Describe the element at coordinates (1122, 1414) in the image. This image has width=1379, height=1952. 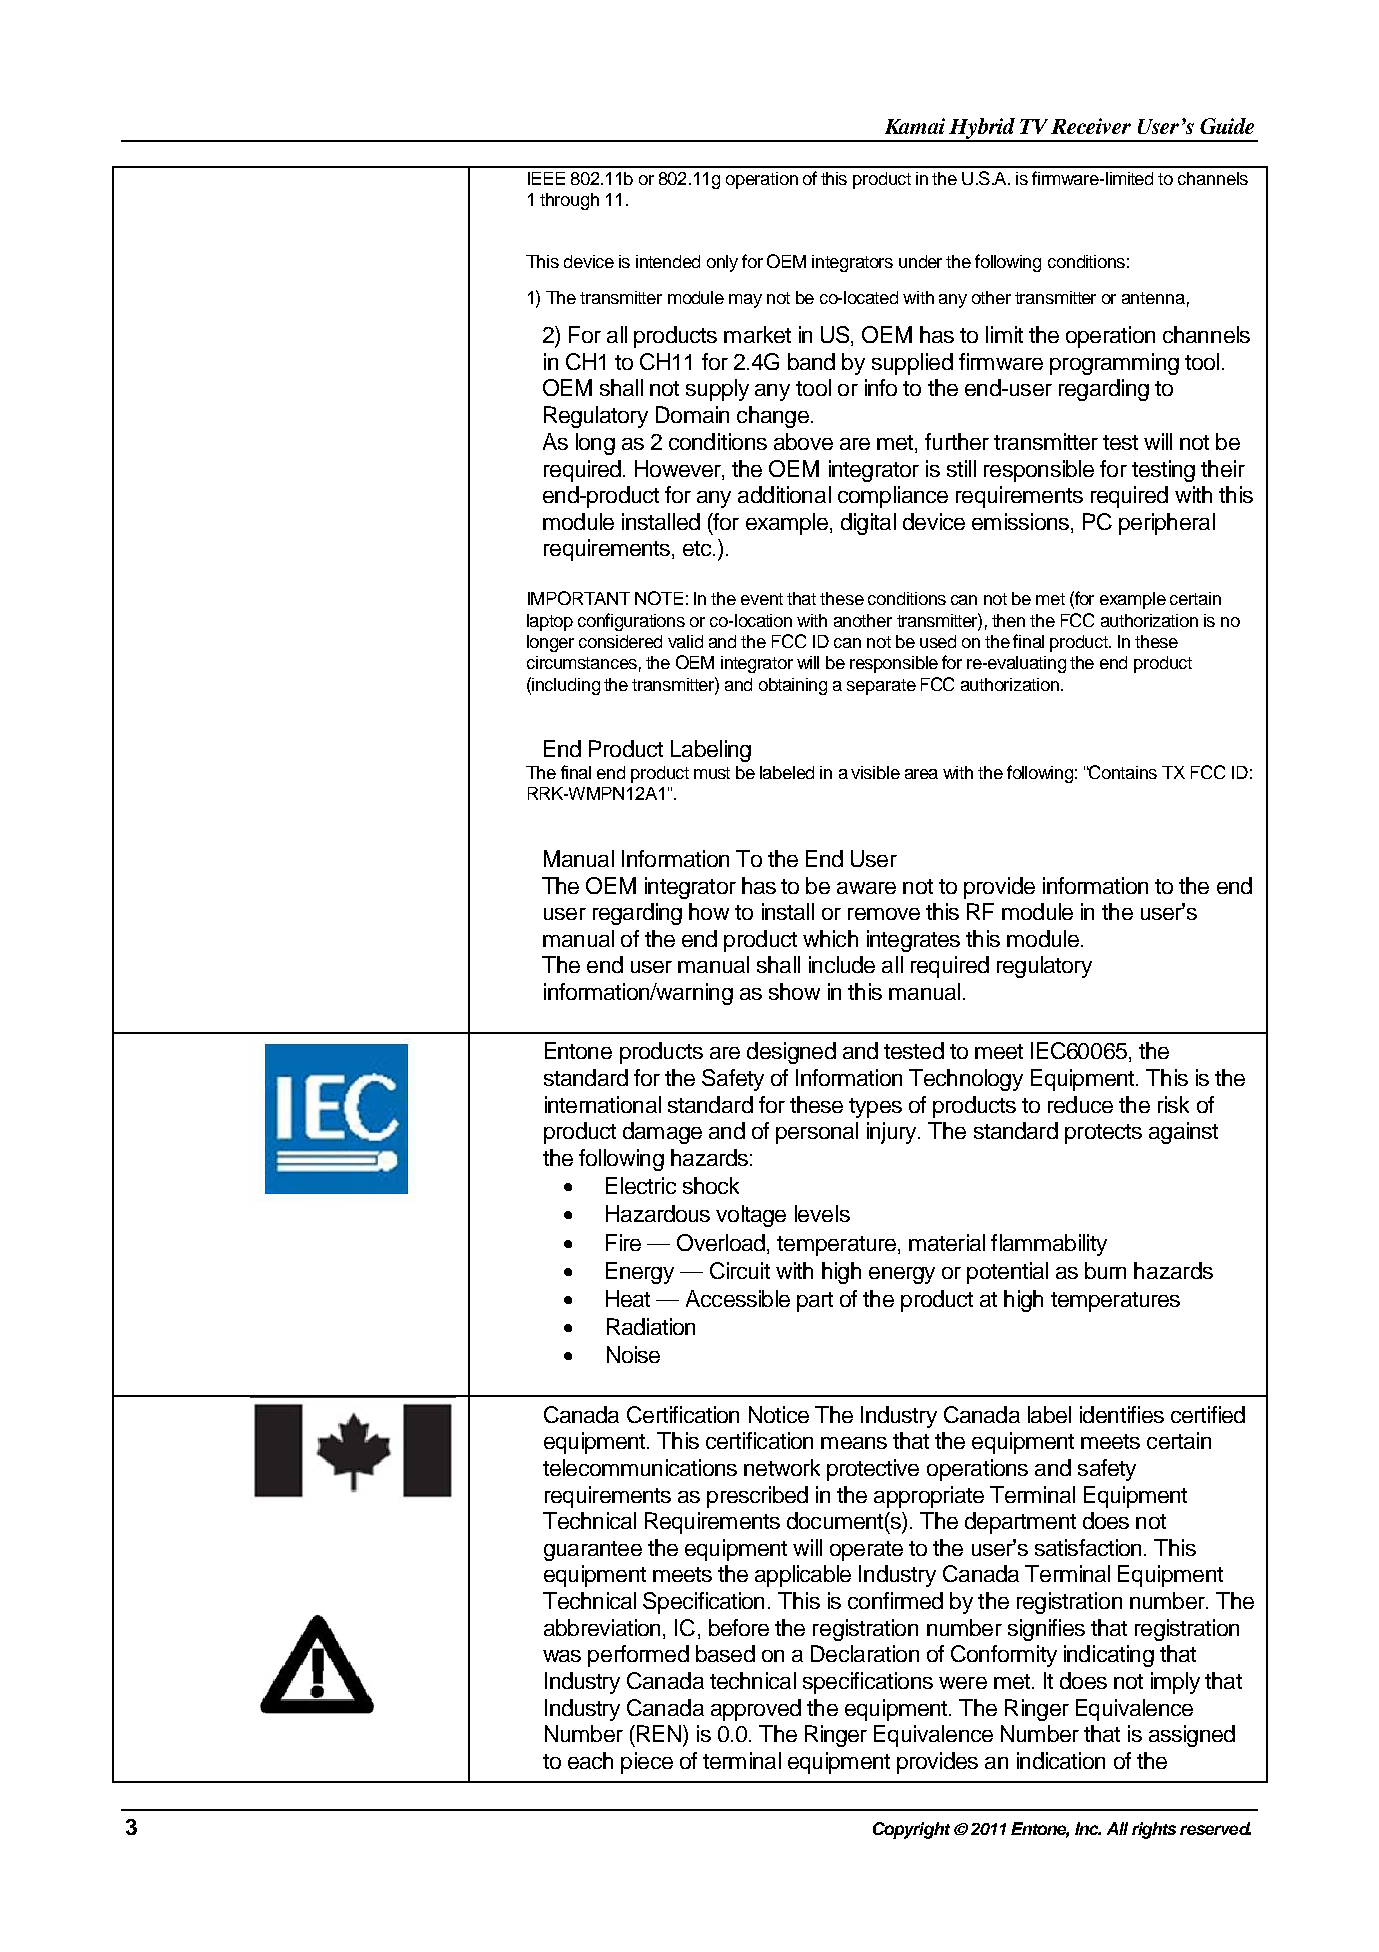
I see `identifies` at that location.
